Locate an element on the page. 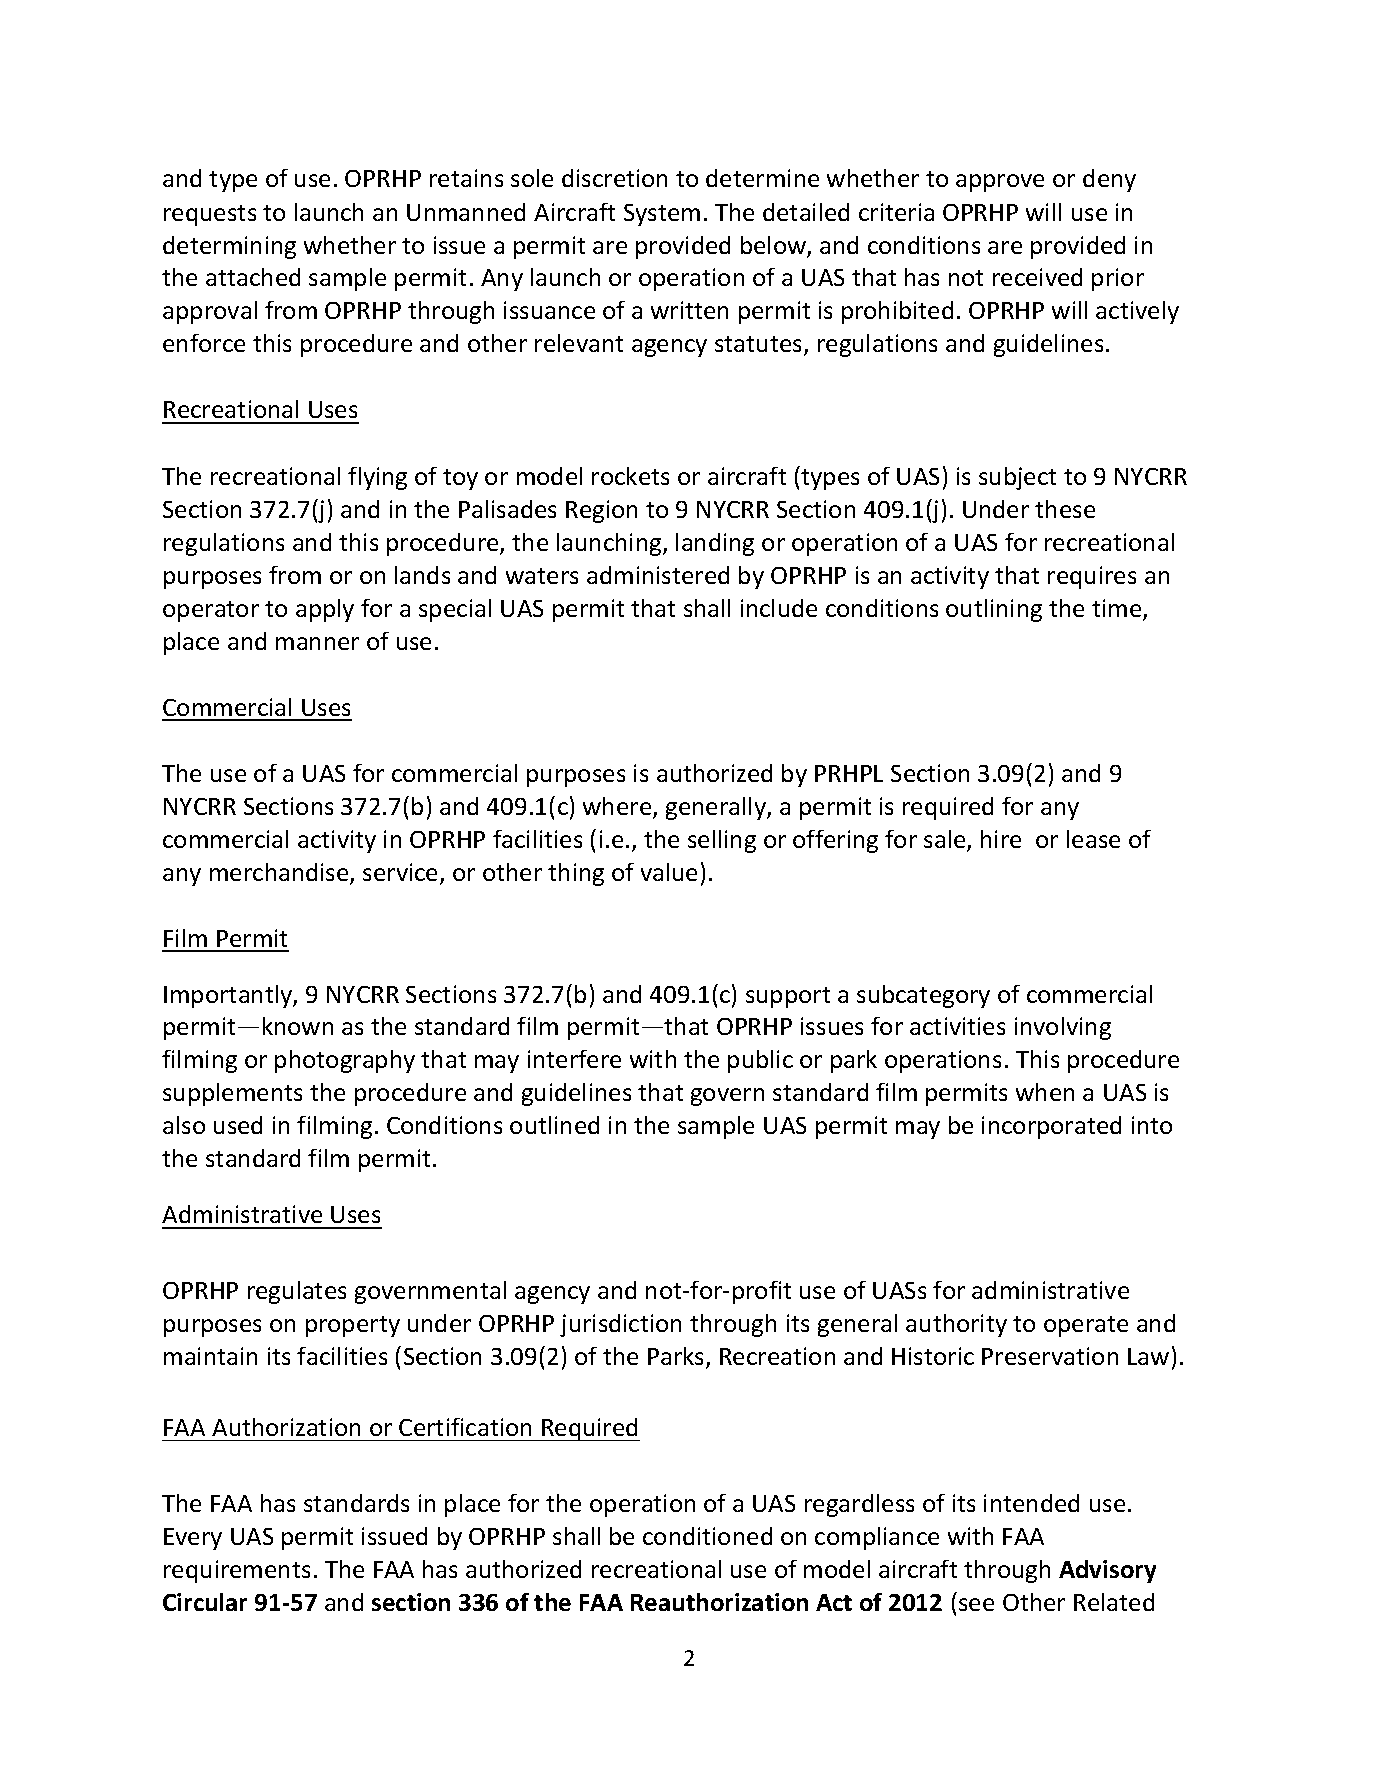 This image has width=1380, height=1785. incorporated is located at coordinates (1051, 1127).
